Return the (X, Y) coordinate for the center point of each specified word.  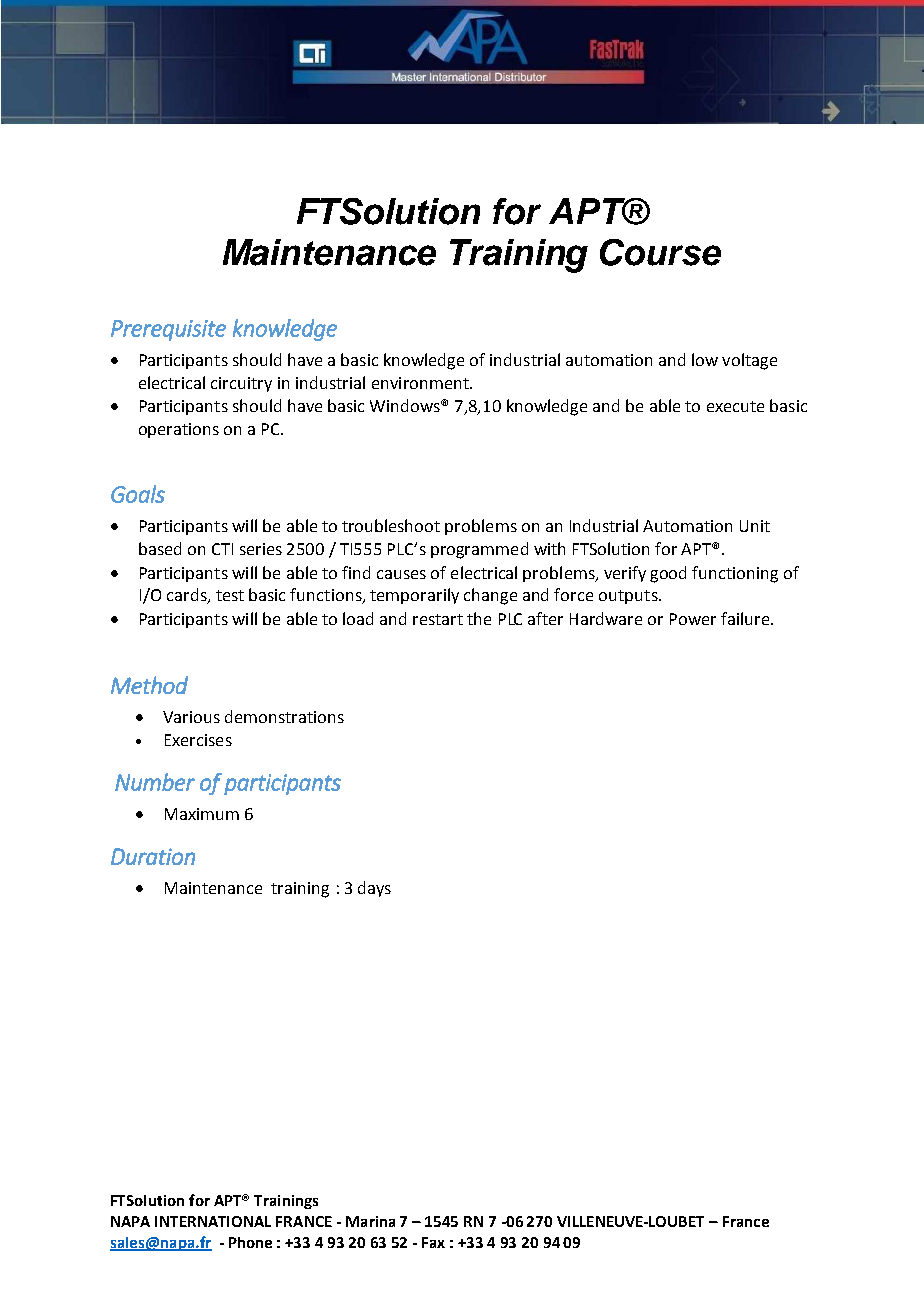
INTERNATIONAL (213, 1221)
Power (693, 619)
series (261, 549)
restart (438, 619)
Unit (755, 526)
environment (421, 383)
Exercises (198, 740)
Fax (433, 1242)
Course (660, 252)
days (374, 889)
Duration (153, 856)
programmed (479, 550)
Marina (370, 1221)
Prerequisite (168, 330)
